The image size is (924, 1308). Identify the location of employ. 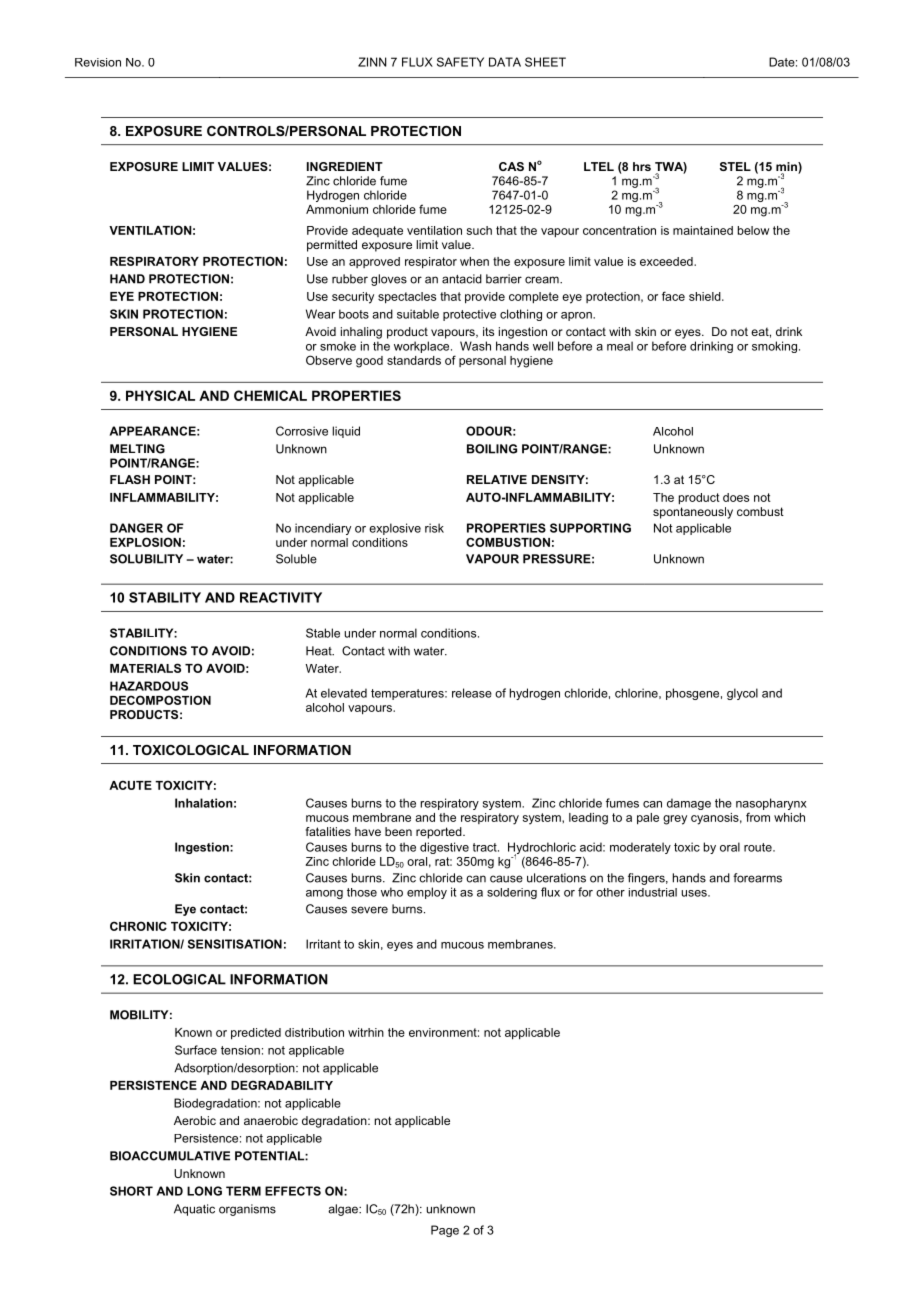
(427, 893).
